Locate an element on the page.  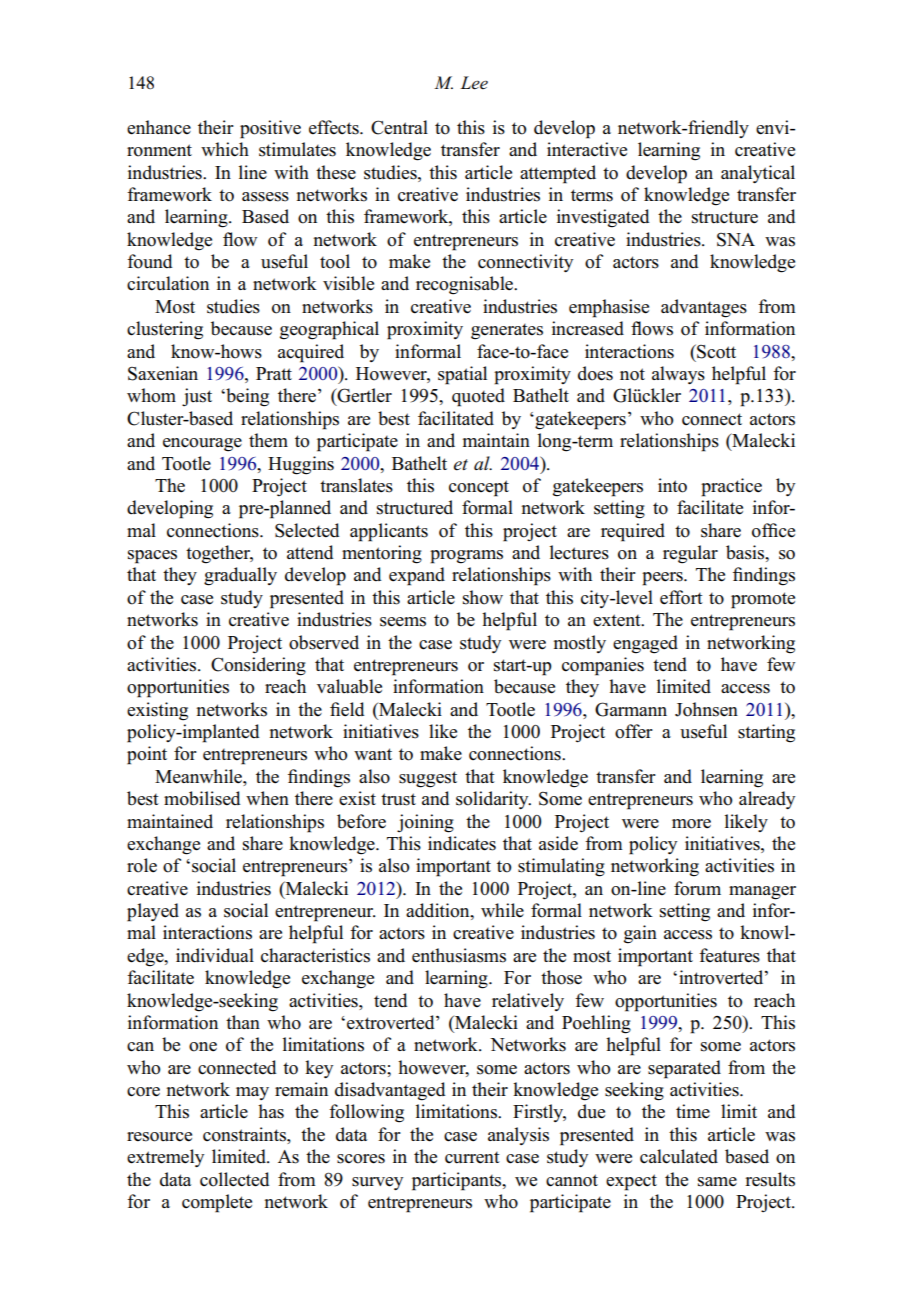
participants is located at coordinates (458, 1181).
